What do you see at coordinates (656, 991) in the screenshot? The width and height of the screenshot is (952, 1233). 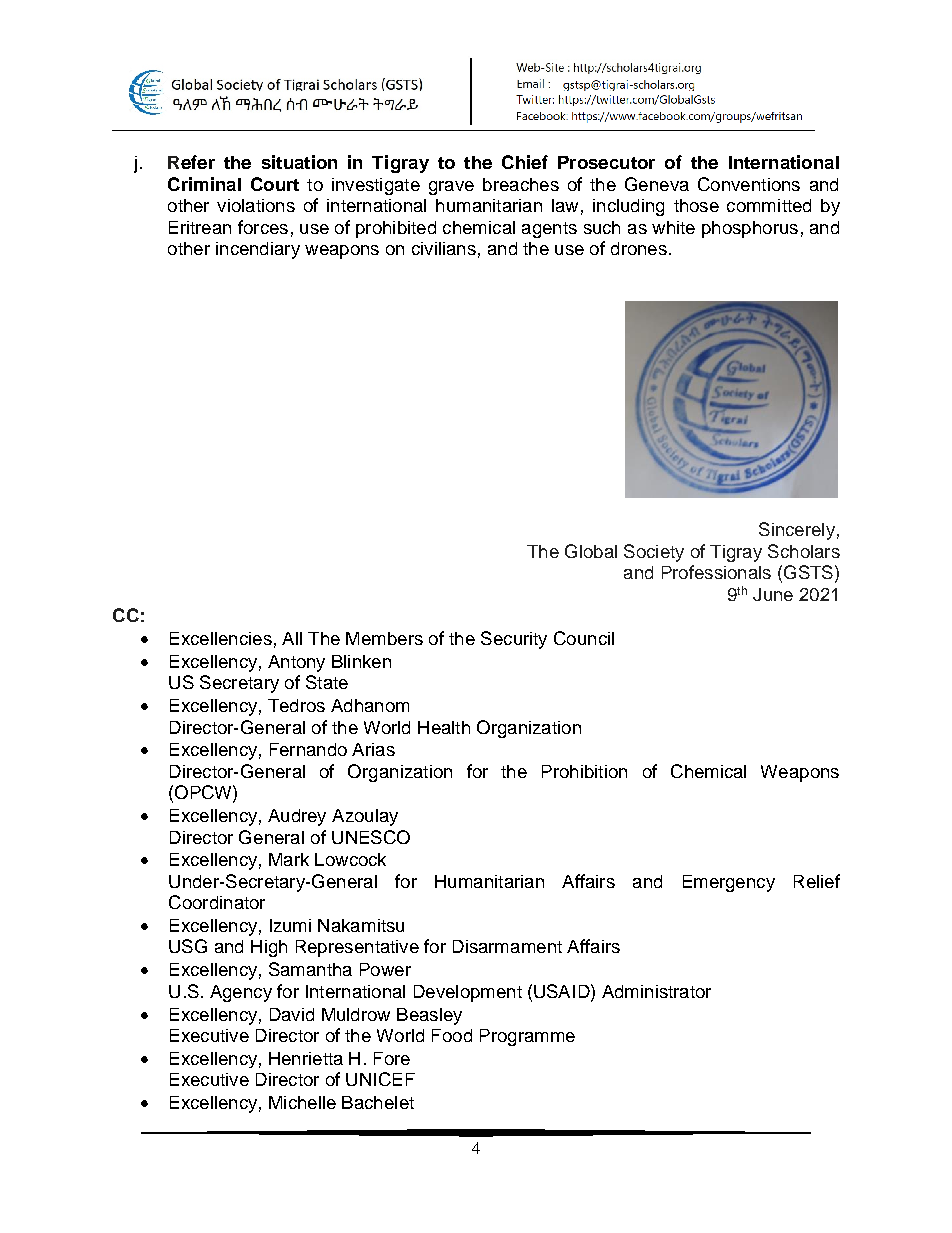 I see `Administrator` at bounding box center [656, 991].
